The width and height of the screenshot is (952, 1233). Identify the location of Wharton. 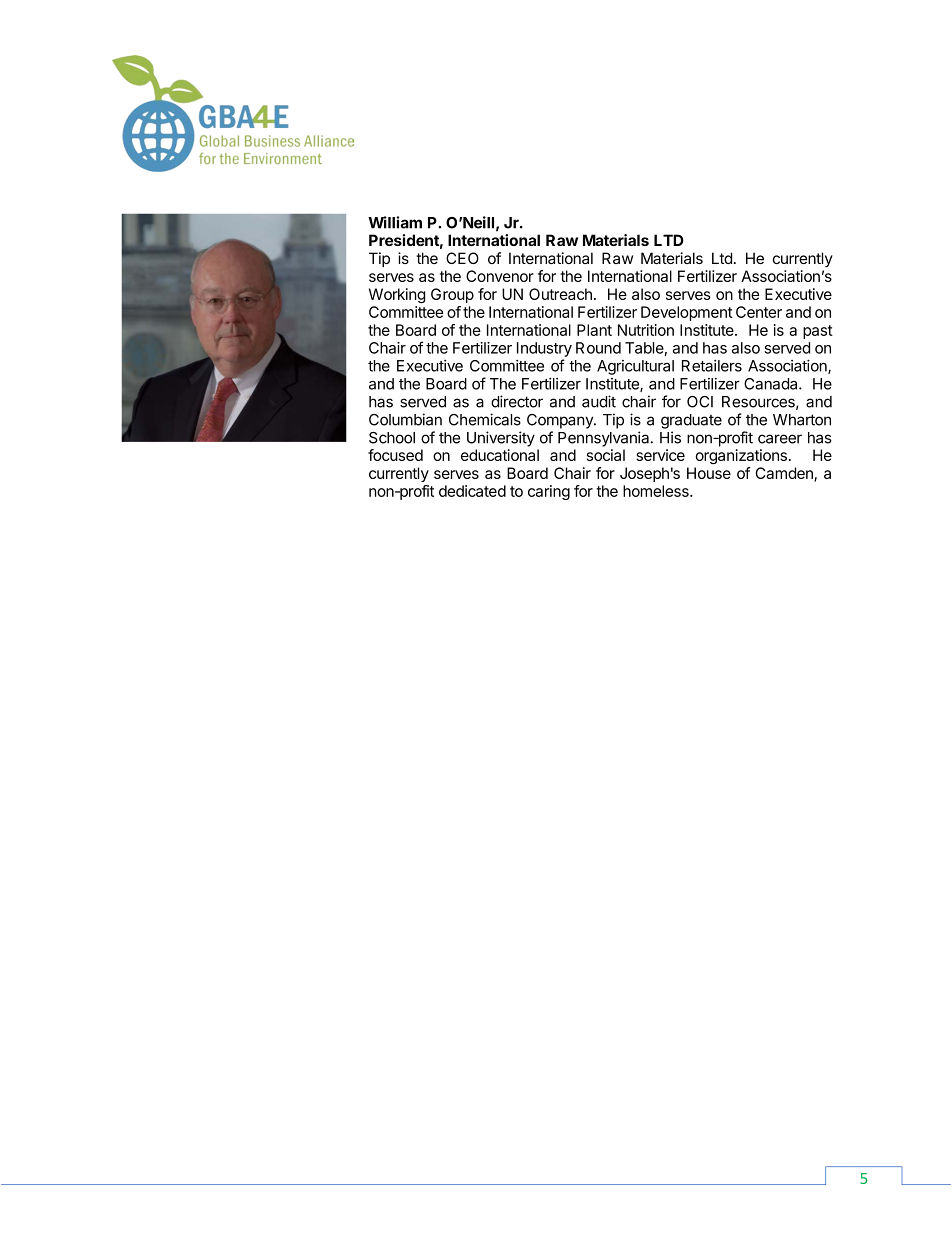
(802, 420).
